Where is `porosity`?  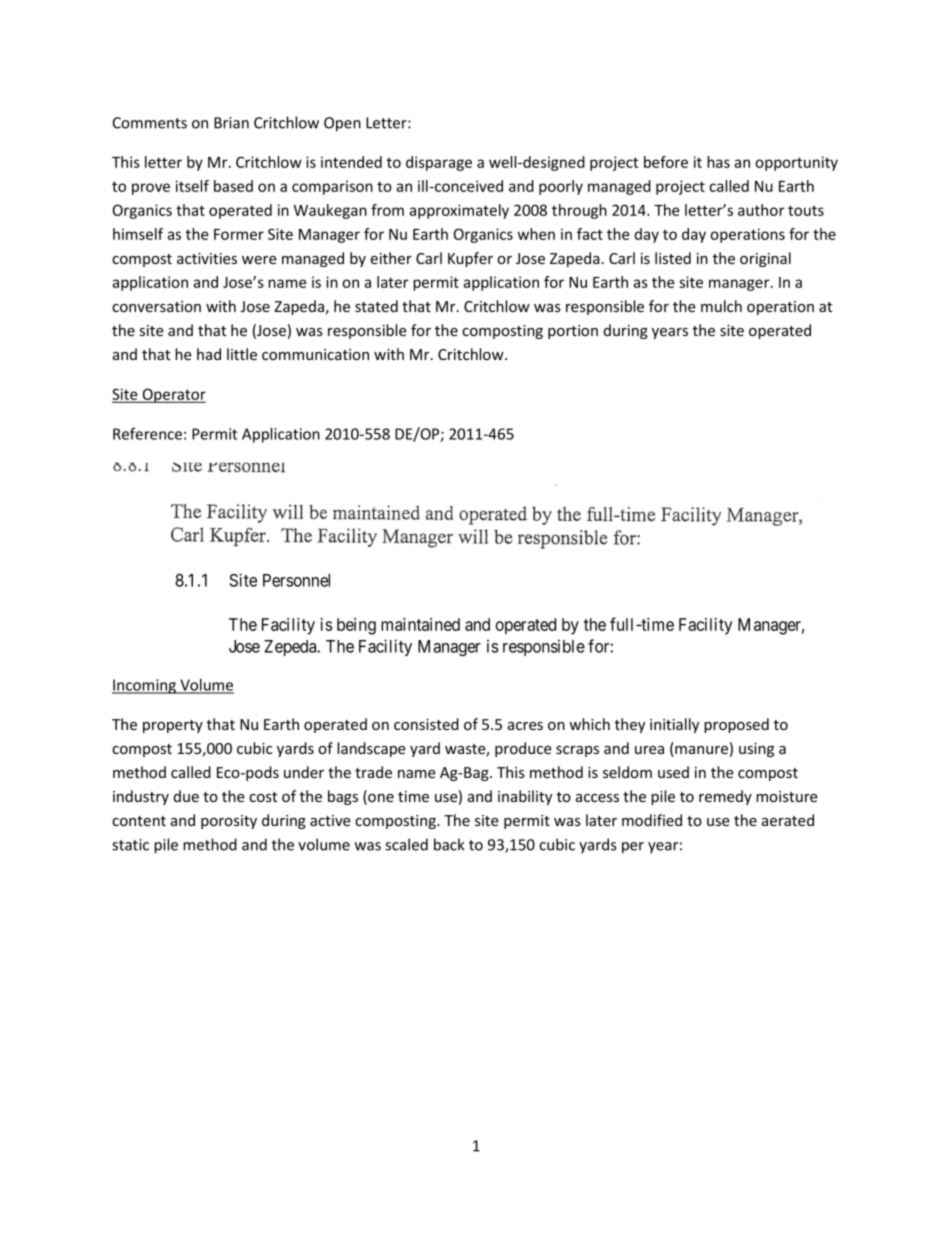
porosity is located at coordinates (229, 822).
